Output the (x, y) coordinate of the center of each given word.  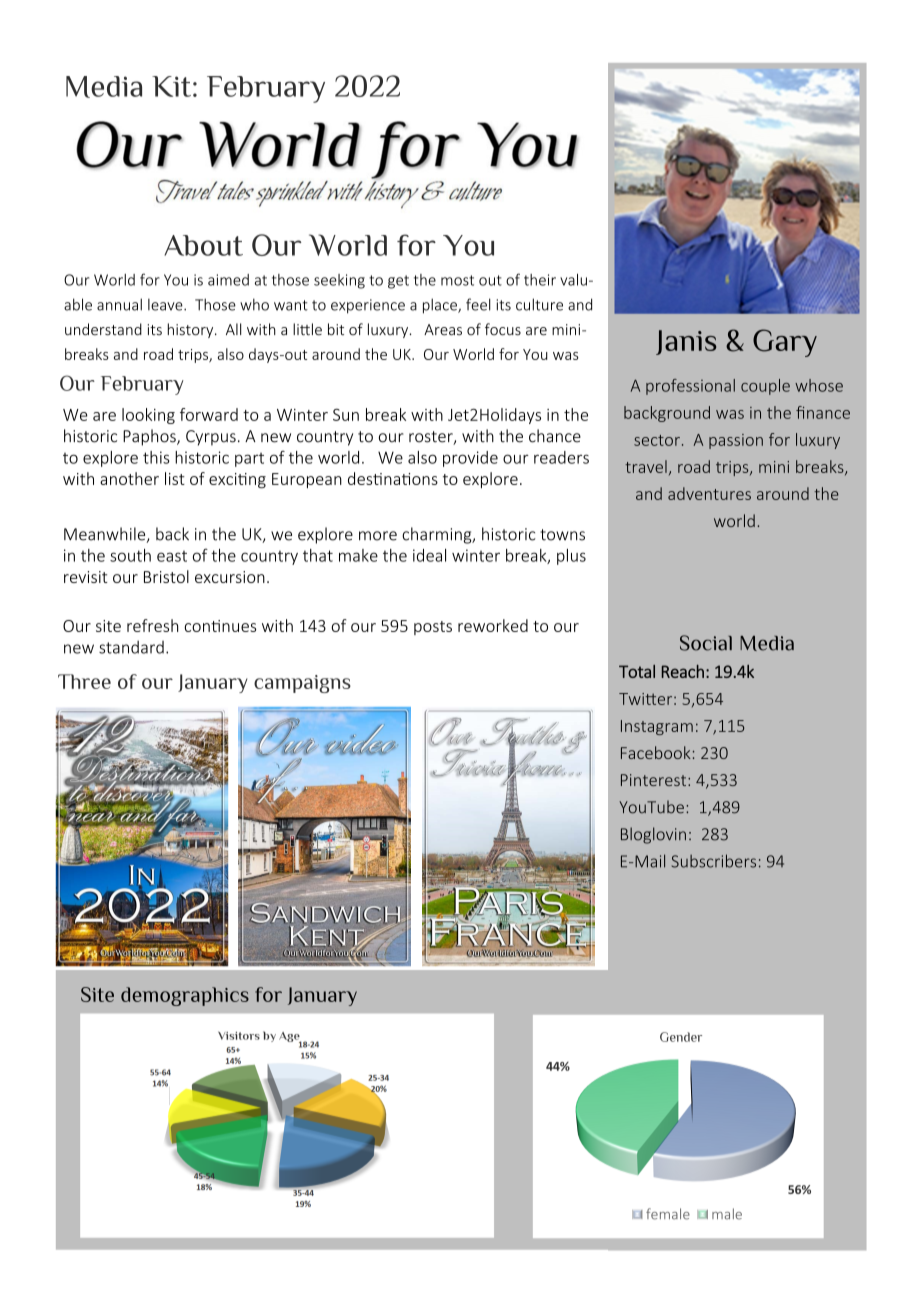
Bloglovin (653, 835)
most (457, 280)
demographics (185, 996)
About (203, 245)
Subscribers (714, 861)
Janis (686, 342)
